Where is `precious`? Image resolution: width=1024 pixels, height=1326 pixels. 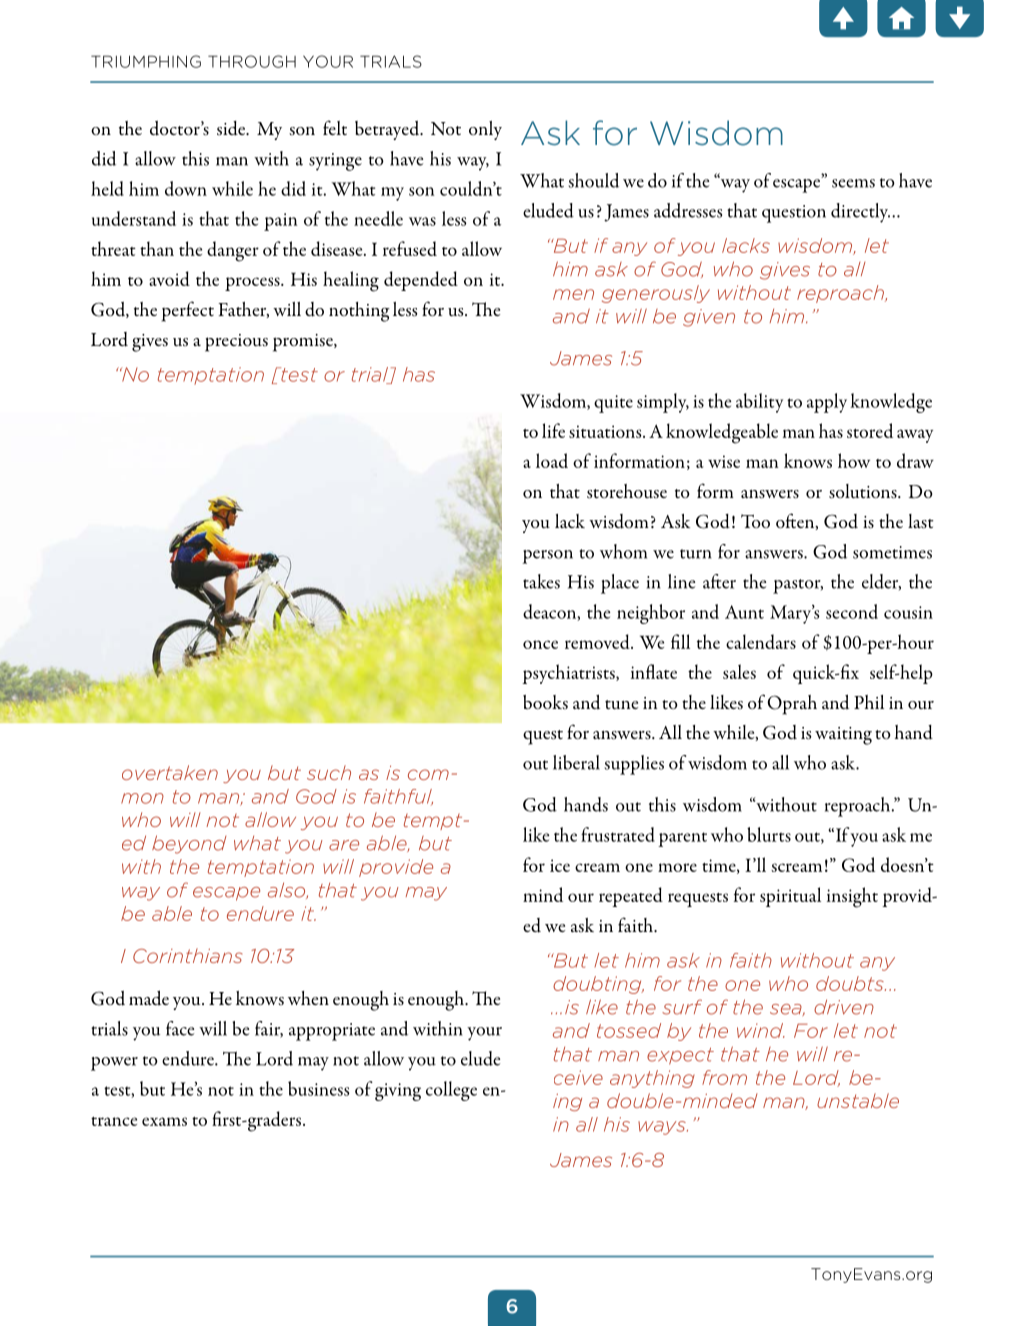 precious is located at coordinates (236, 343).
